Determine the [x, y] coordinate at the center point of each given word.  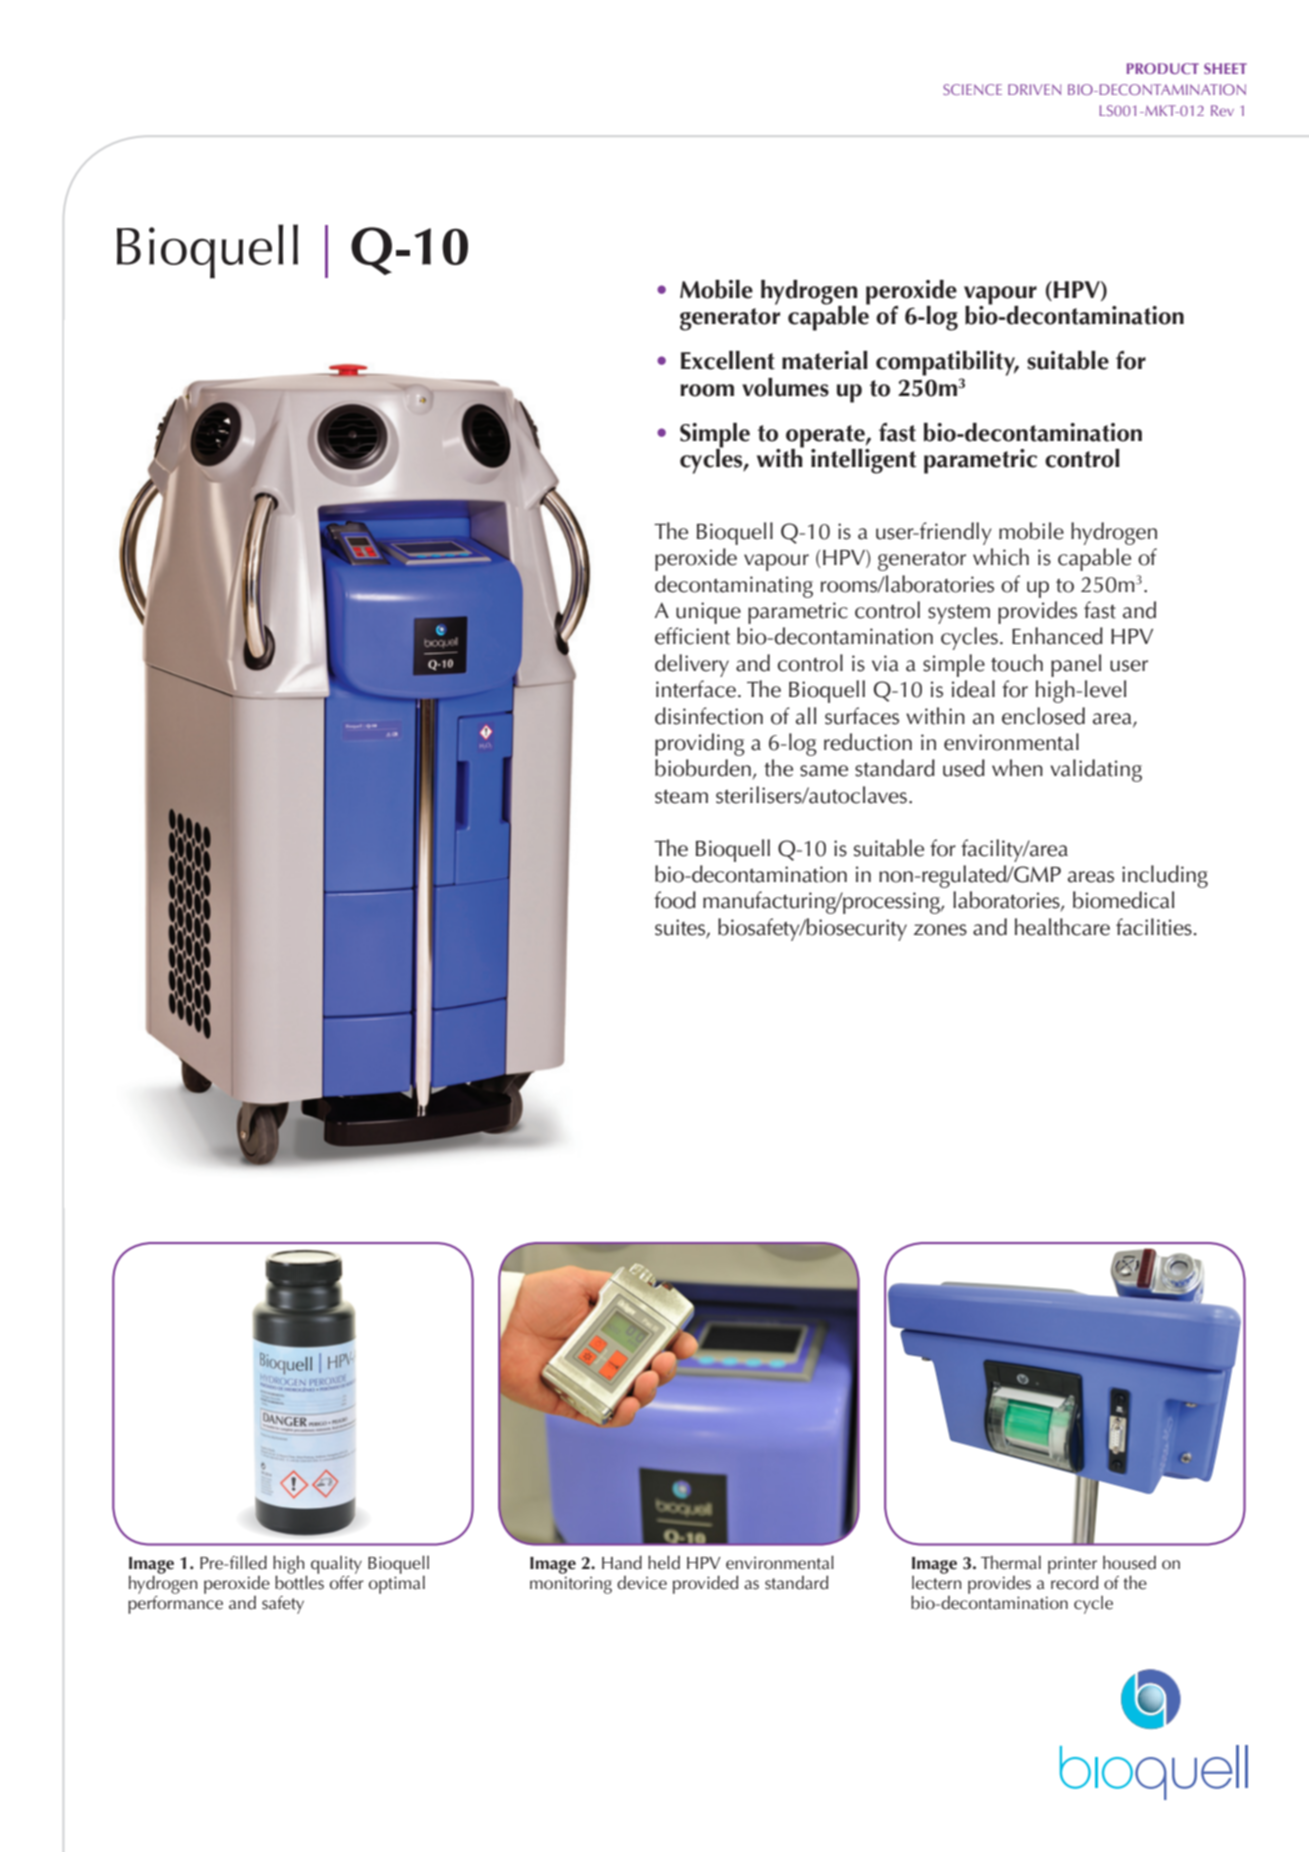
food [675, 900]
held [664, 1562]
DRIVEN [1034, 89]
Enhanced [1057, 636]
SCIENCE [972, 89]
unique [708, 613]
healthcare [1062, 927]
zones [940, 930]
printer [1073, 1566]
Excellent [728, 360]
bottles [299, 1581]
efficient [692, 636]
